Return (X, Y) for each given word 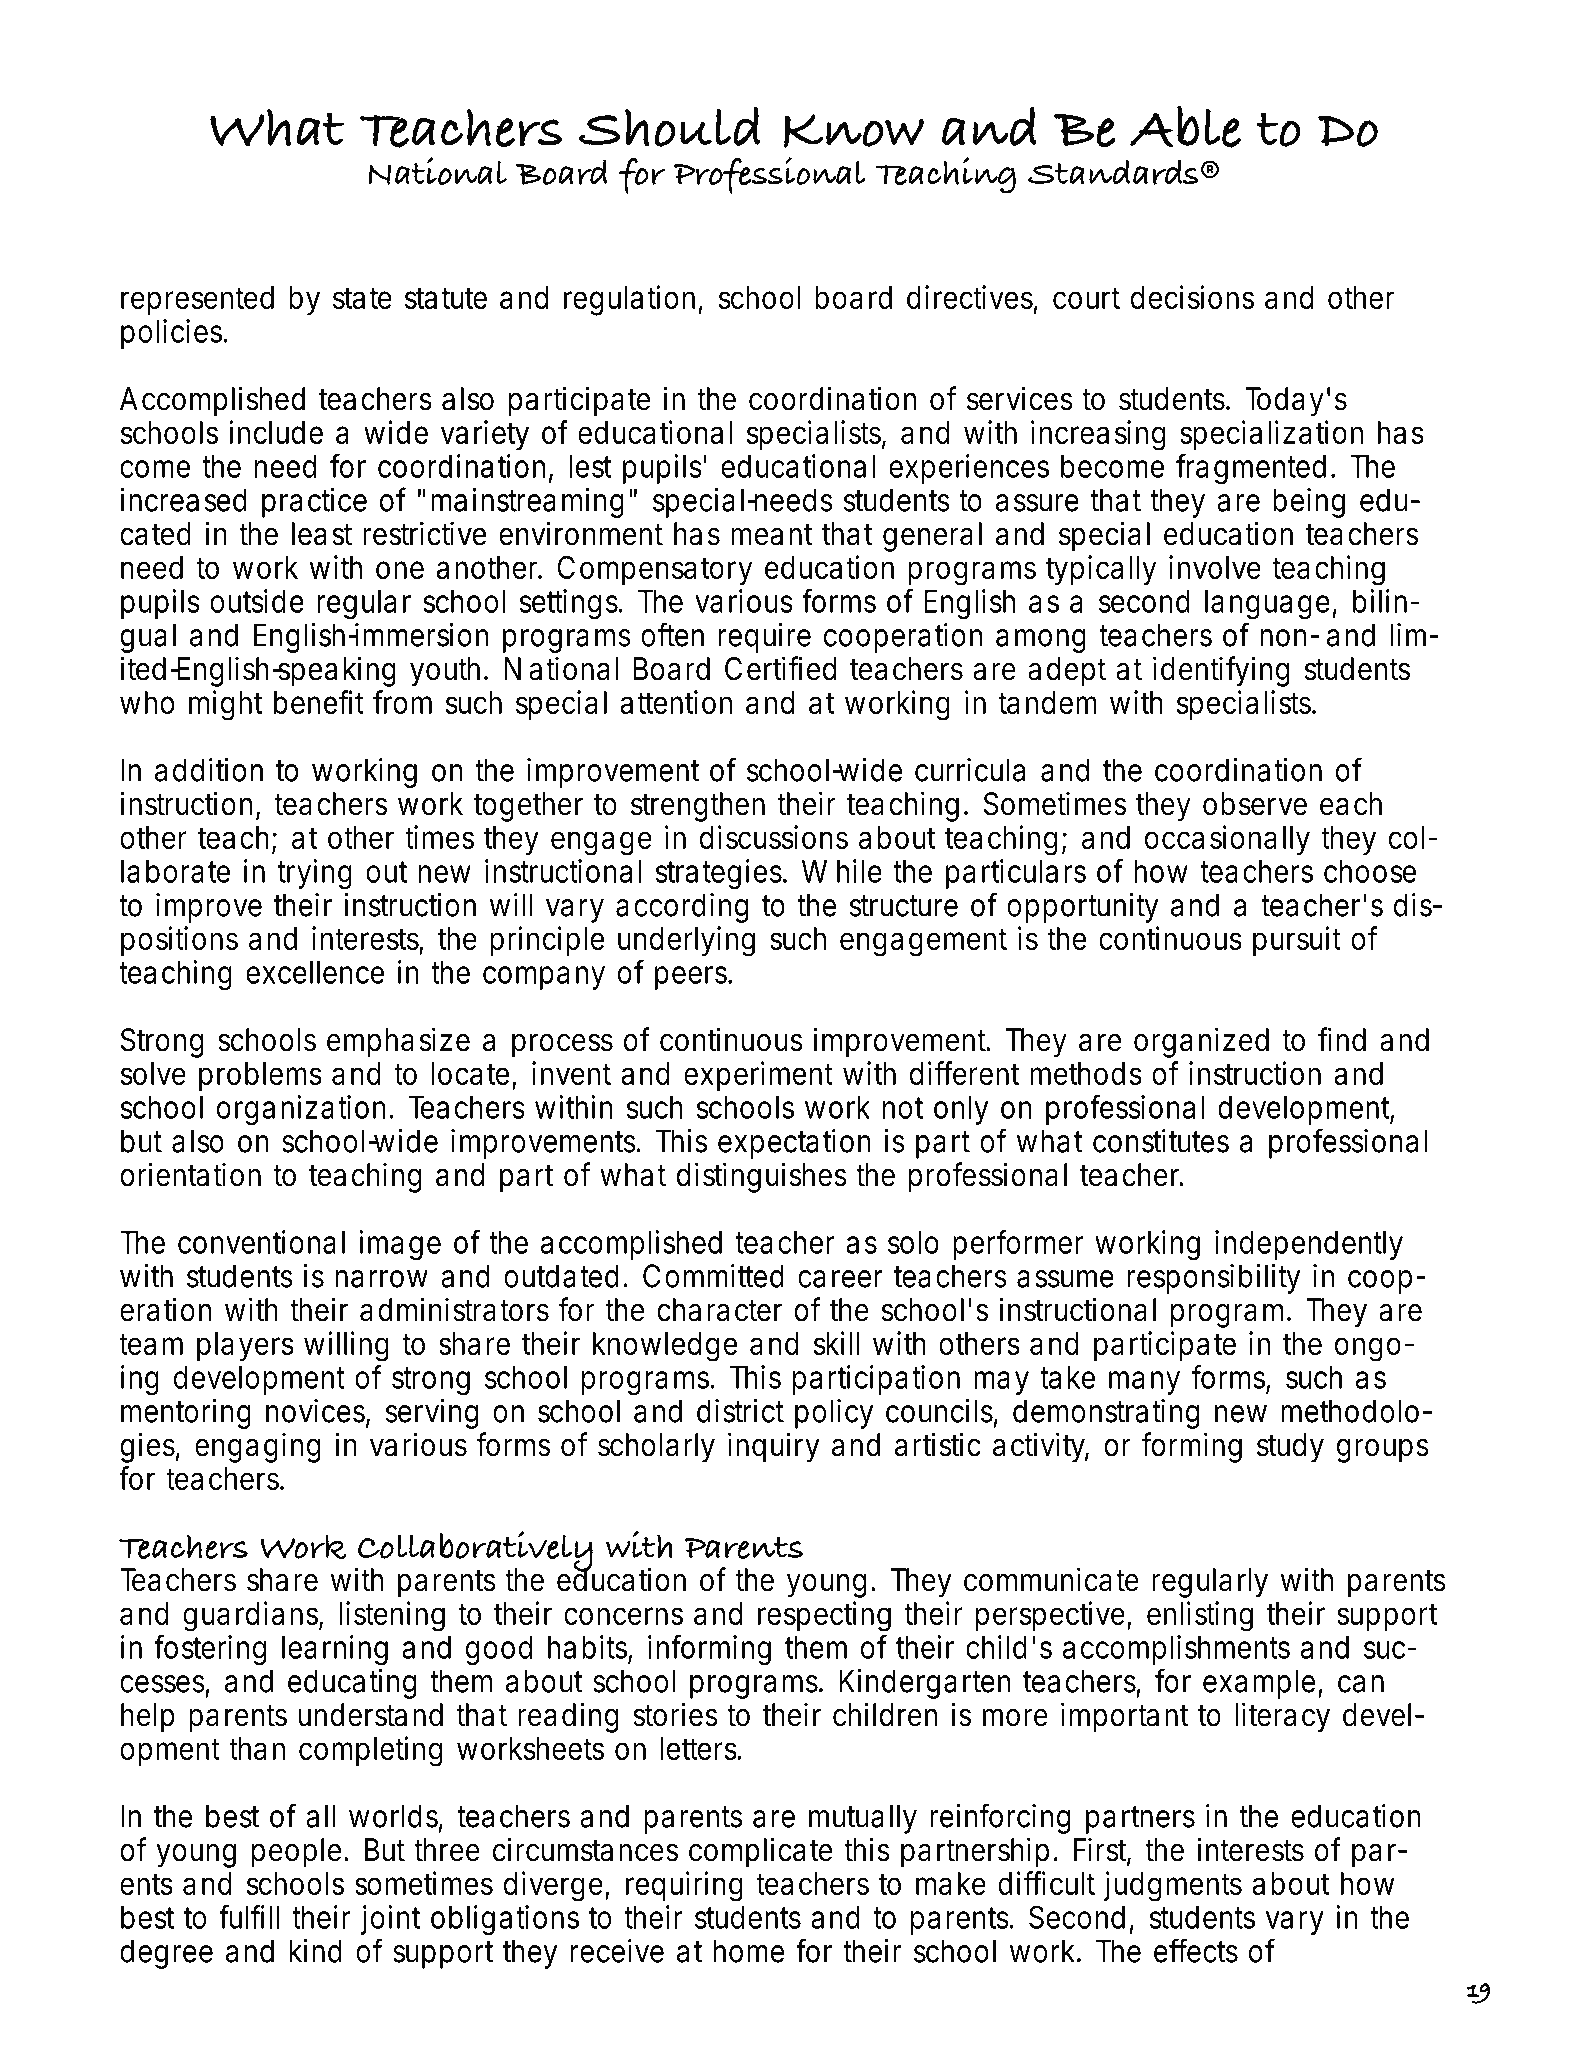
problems (260, 1076)
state (362, 298)
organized (1201, 1042)
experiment (758, 1076)
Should (670, 127)
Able (1185, 127)
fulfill (249, 1916)
